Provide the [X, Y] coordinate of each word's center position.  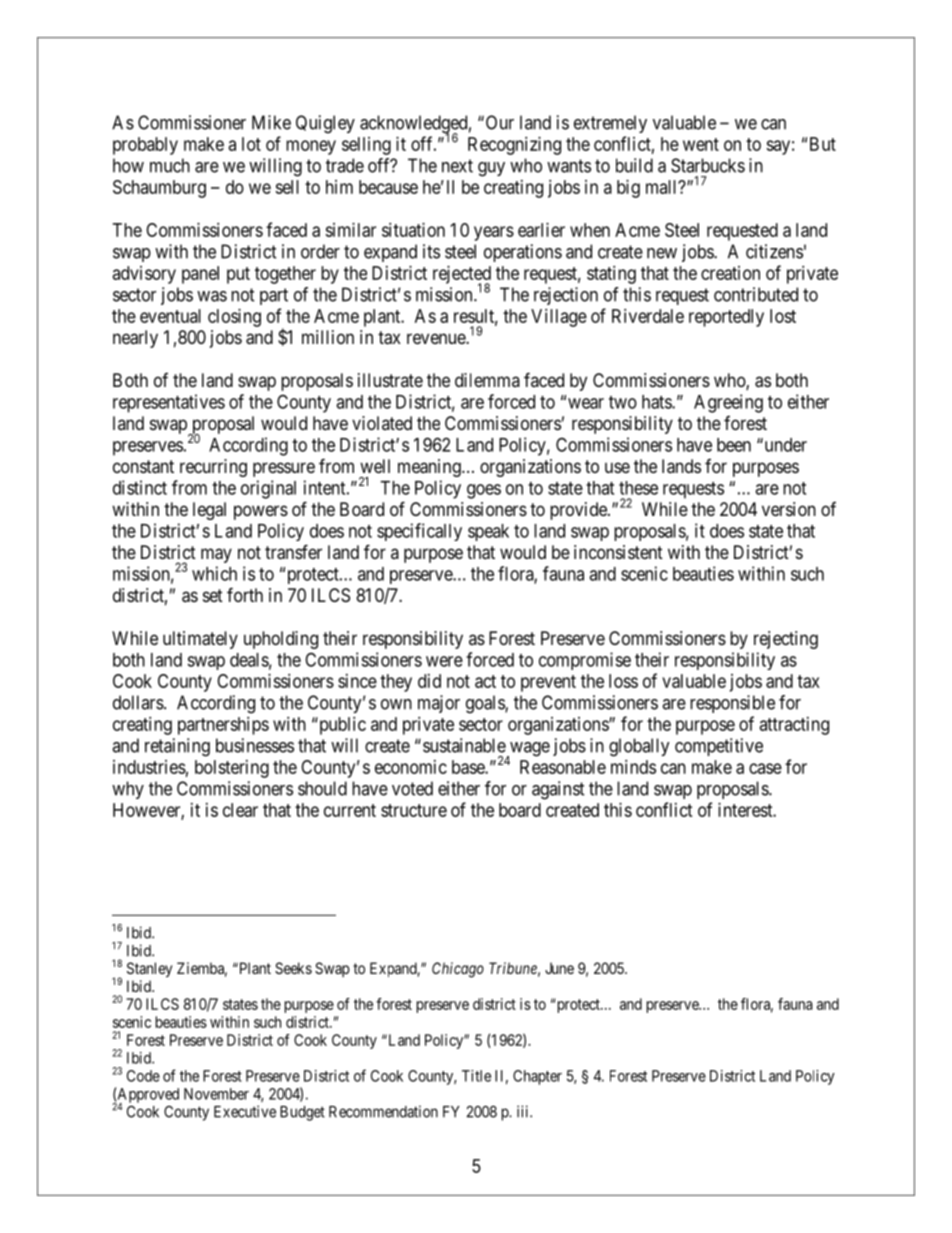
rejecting [786, 640]
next [457, 166]
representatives [169, 403]
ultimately [200, 640]
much [170, 165]
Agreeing [728, 403]
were [444, 661]
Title [476, 1076]
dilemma [487, 380]
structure [414, 810]
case [765, 768]
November [216, 1094]
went [701, 144]
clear [240, 810]
